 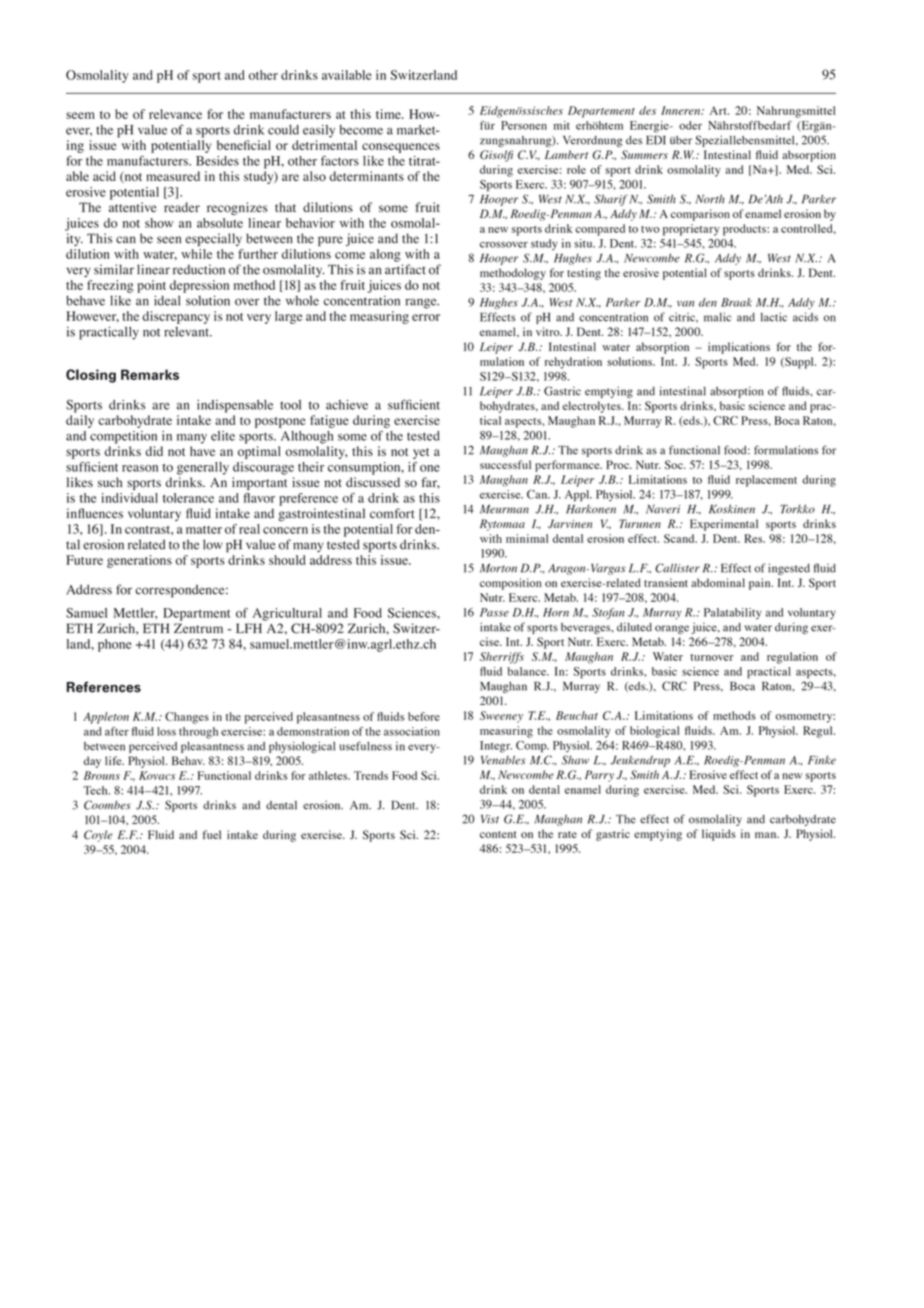 I want to click on time, so click(x=389, y=114).
